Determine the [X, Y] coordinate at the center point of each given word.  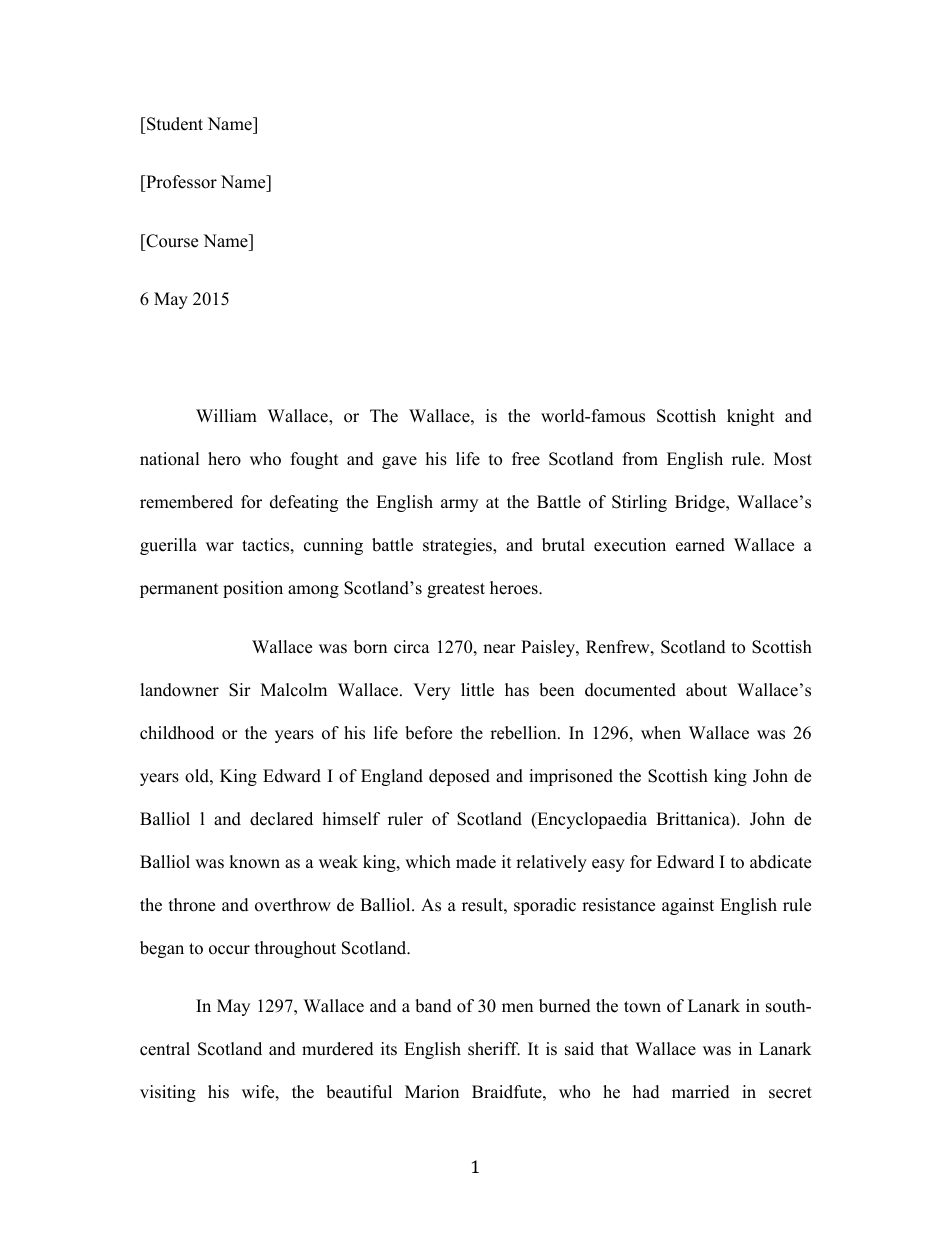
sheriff [494, 1049]
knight [751, 417]
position [253, 589]
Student [174, 124]
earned [700, 545]
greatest [456, 590]
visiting [168, 1093]
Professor [180, 183]
